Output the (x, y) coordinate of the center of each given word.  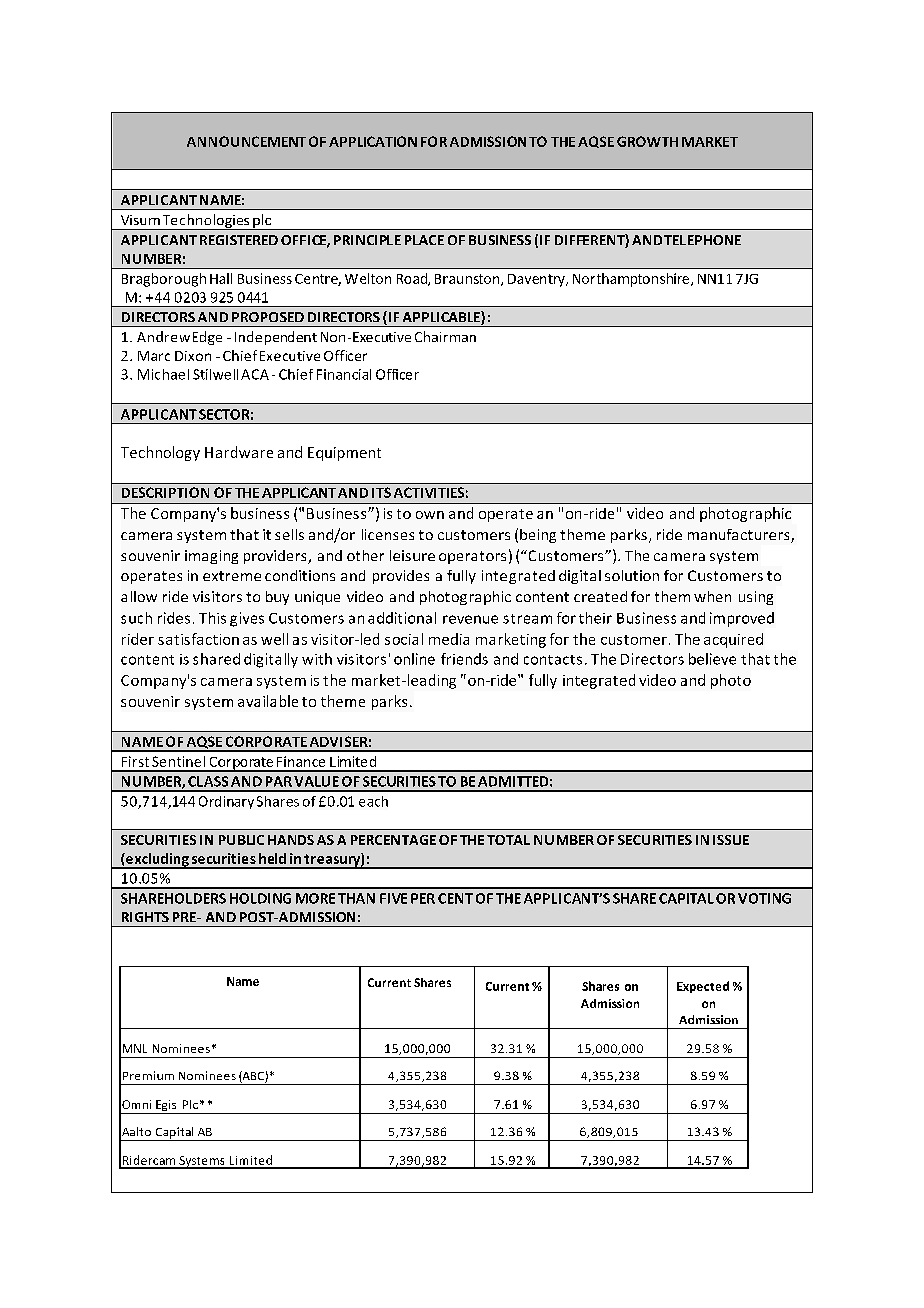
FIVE (393, 898)
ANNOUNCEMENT (246, 141)
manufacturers (740, 536)
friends (464, 659)
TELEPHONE (702, 240)
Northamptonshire (632, 280)
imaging (211, 557)
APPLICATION (373, 141)
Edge (207, 338)
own (430, 515)
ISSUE (731, 840)
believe (712, 659)
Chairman (445, 336)
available (268, 701)
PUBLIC (241, 840)
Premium (148, 1075)
